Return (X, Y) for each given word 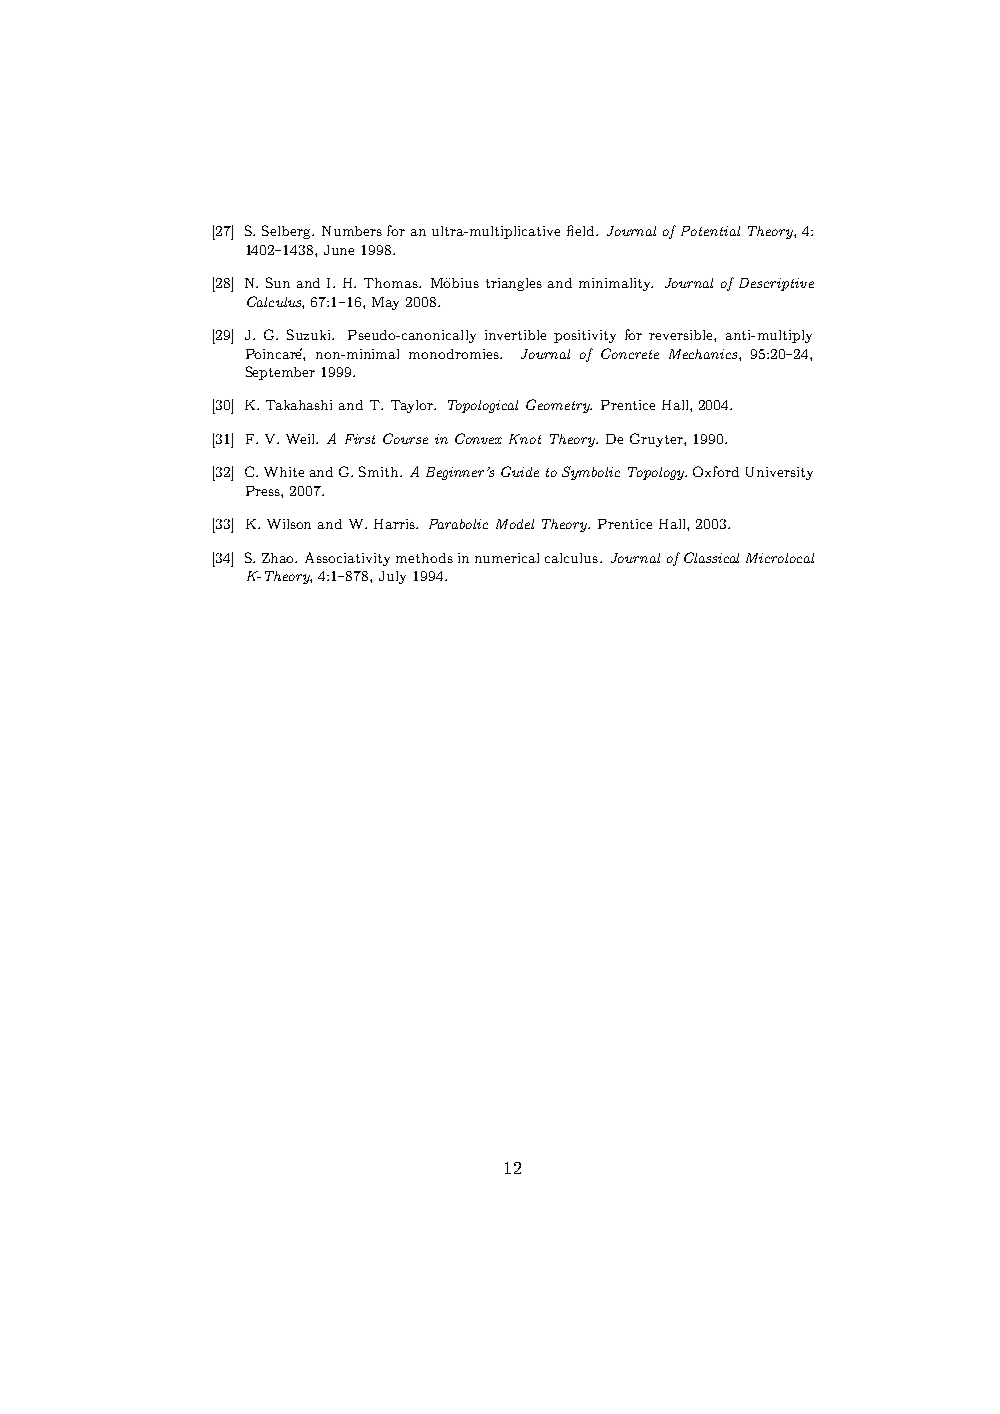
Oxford (716, 471)
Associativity (347, 559)
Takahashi (299, 405)
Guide (520, 471)
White (284, 472)
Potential (710, 231)
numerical (507, 558)
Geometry (559, 406)
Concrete (630, 353)
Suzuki (310, 334)
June (339, 250)
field (582, 230)
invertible (515, 335)
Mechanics (704, 354)
